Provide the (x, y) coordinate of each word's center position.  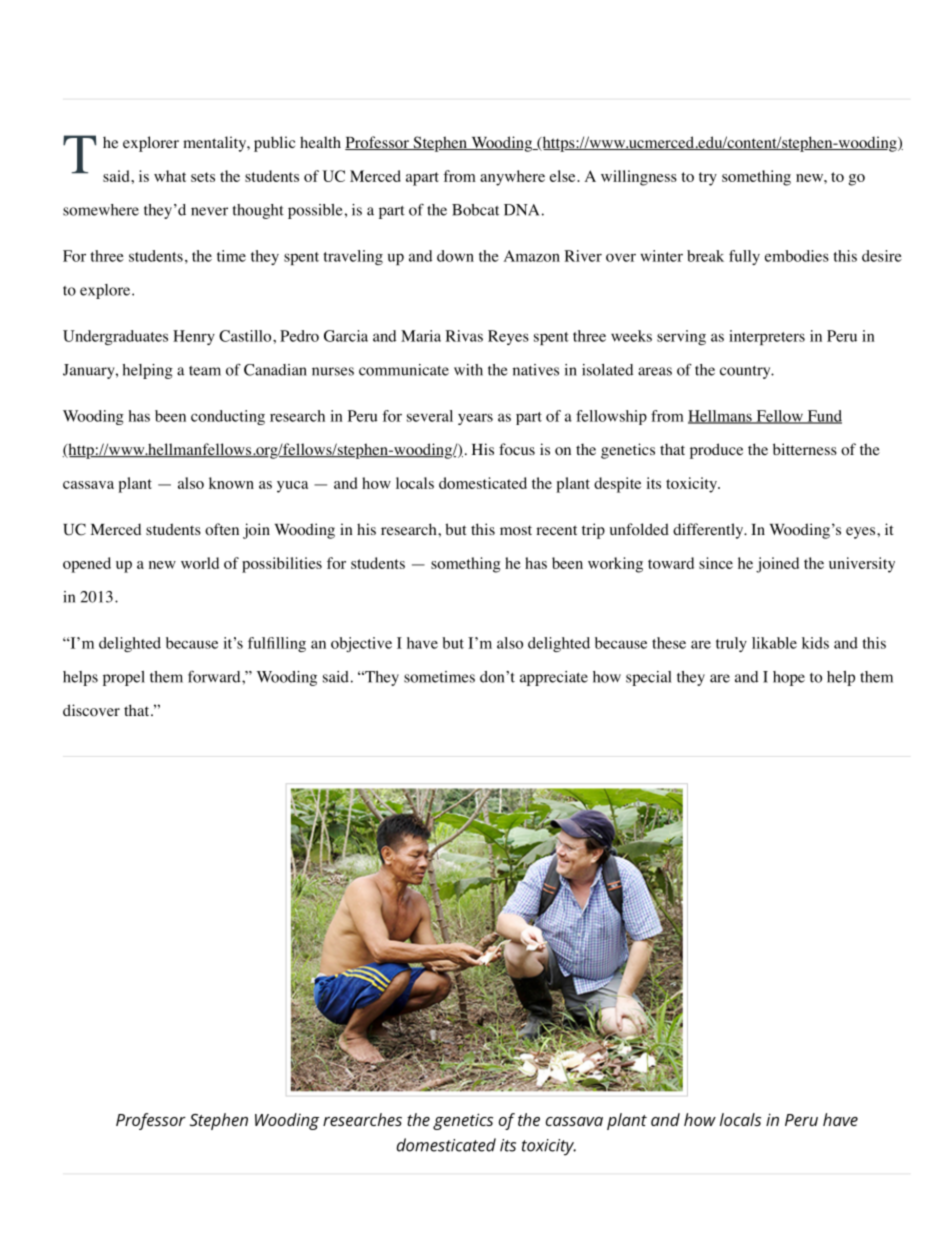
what (170, 176)
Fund (823, 417)
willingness (639, 178)
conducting (228, 417)
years (475, 419)
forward (215, 677)
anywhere (512, 178)
